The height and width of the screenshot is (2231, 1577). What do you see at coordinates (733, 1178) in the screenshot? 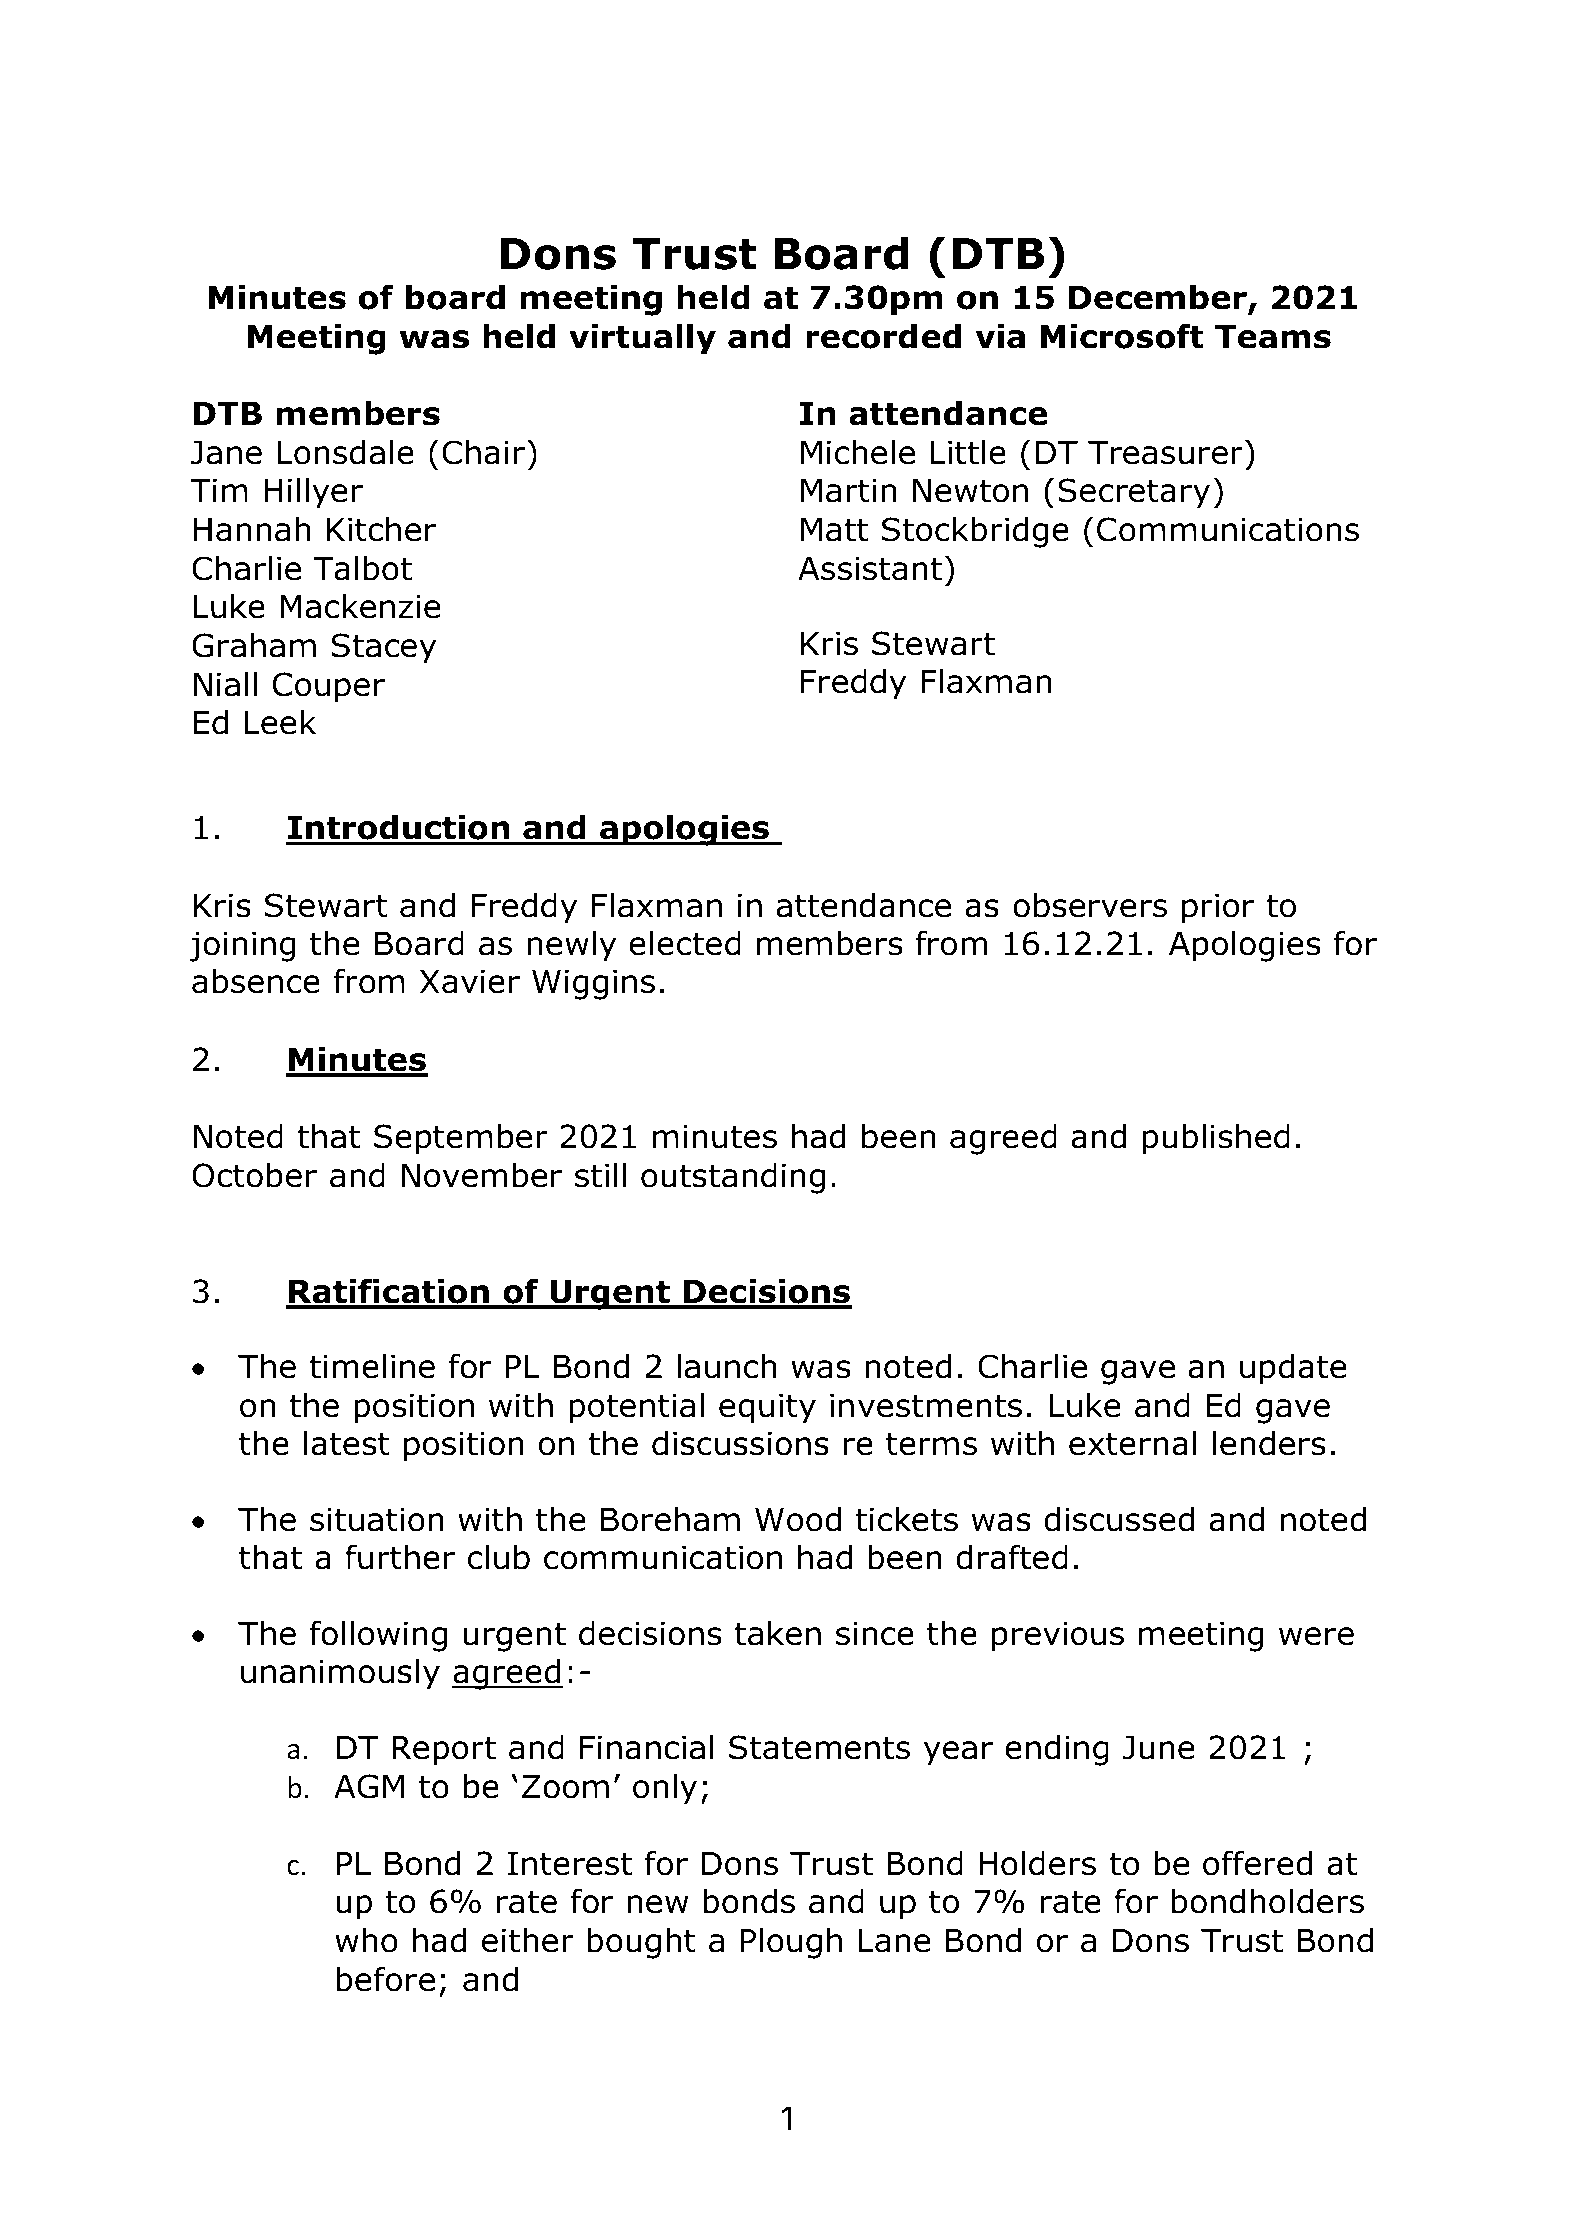
I see `outstanding` at bounding box center [733, 1178].
